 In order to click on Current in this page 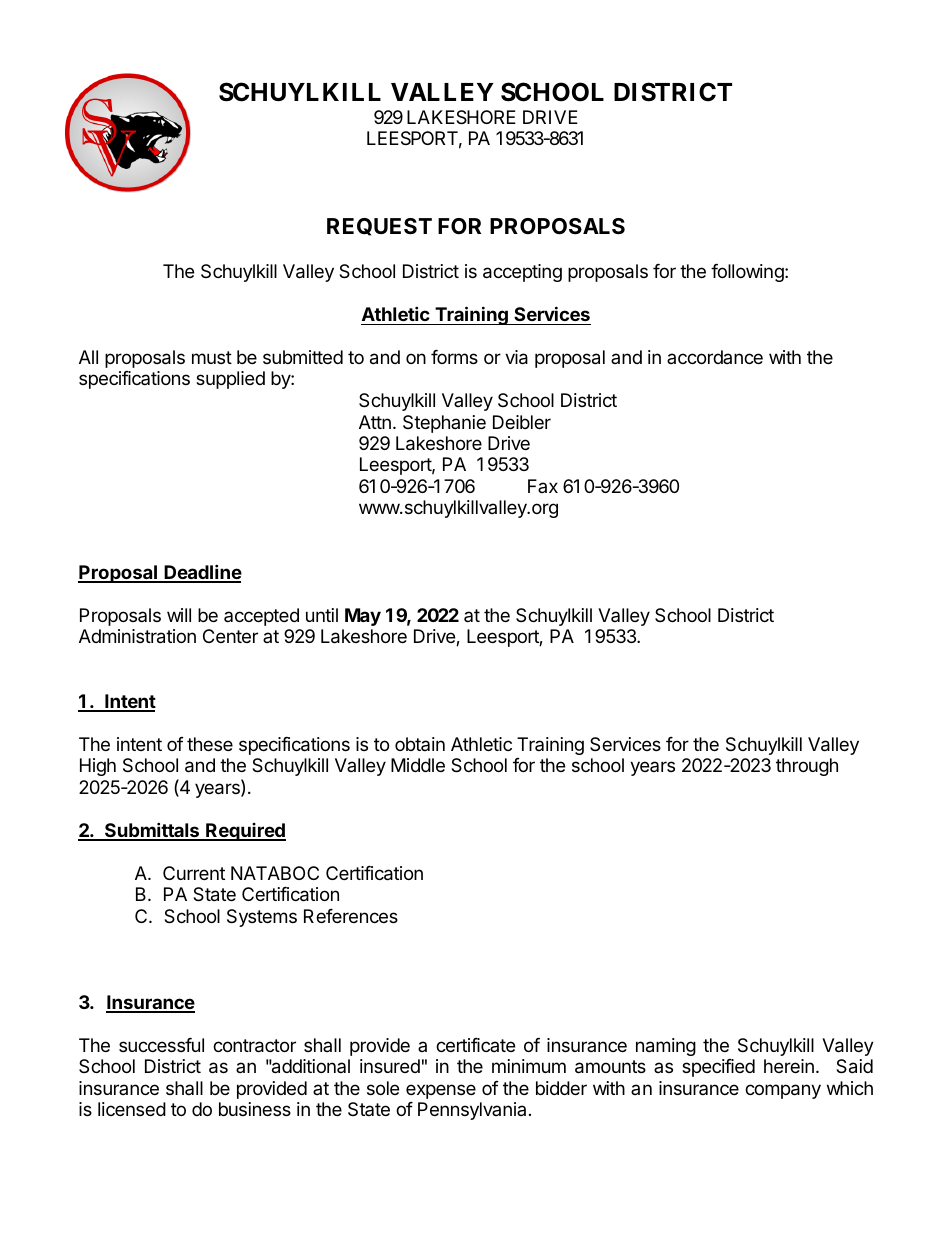, I will do `click(194, 873)`.
